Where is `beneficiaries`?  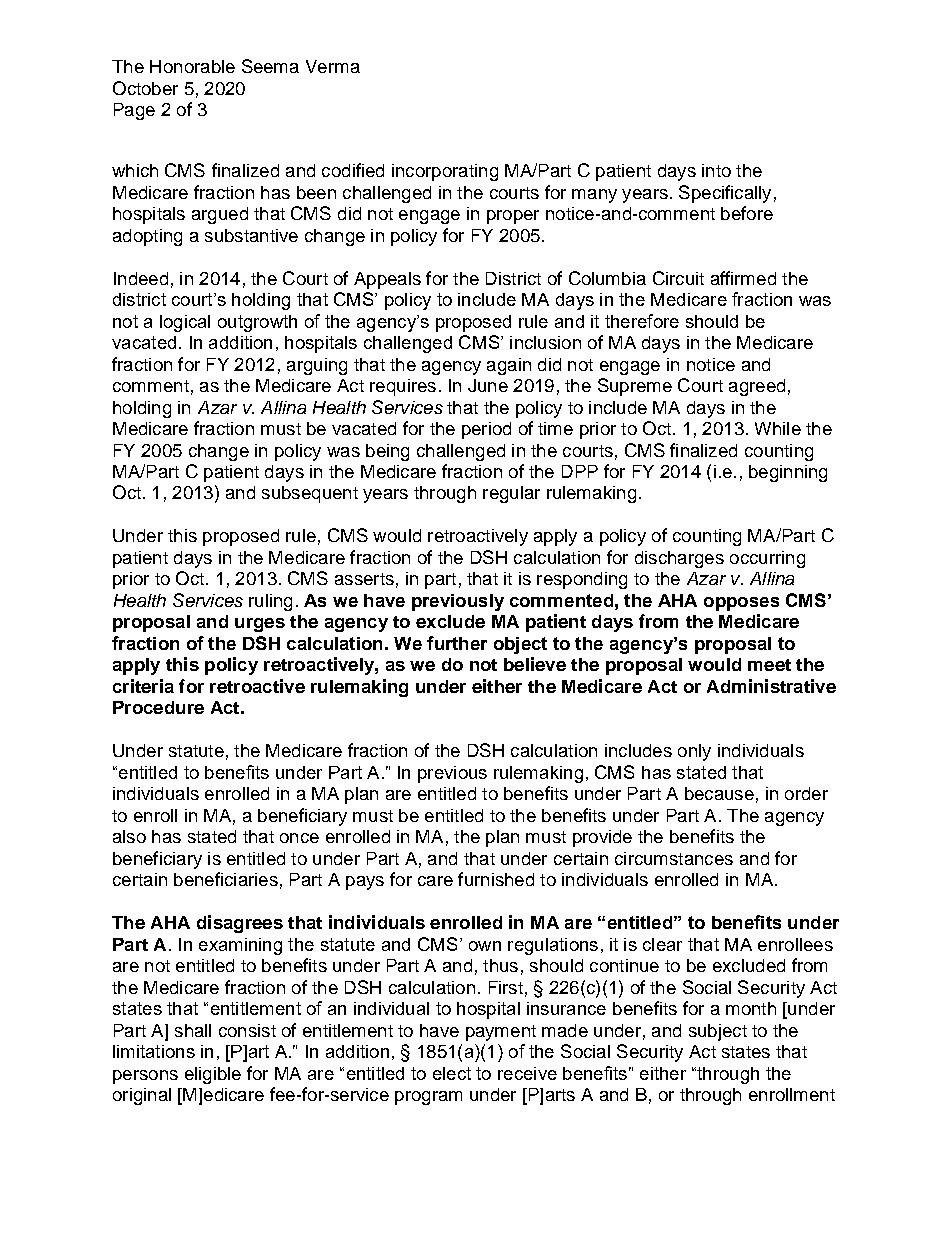 beneficiaries is located at coordinates (226, 879).
